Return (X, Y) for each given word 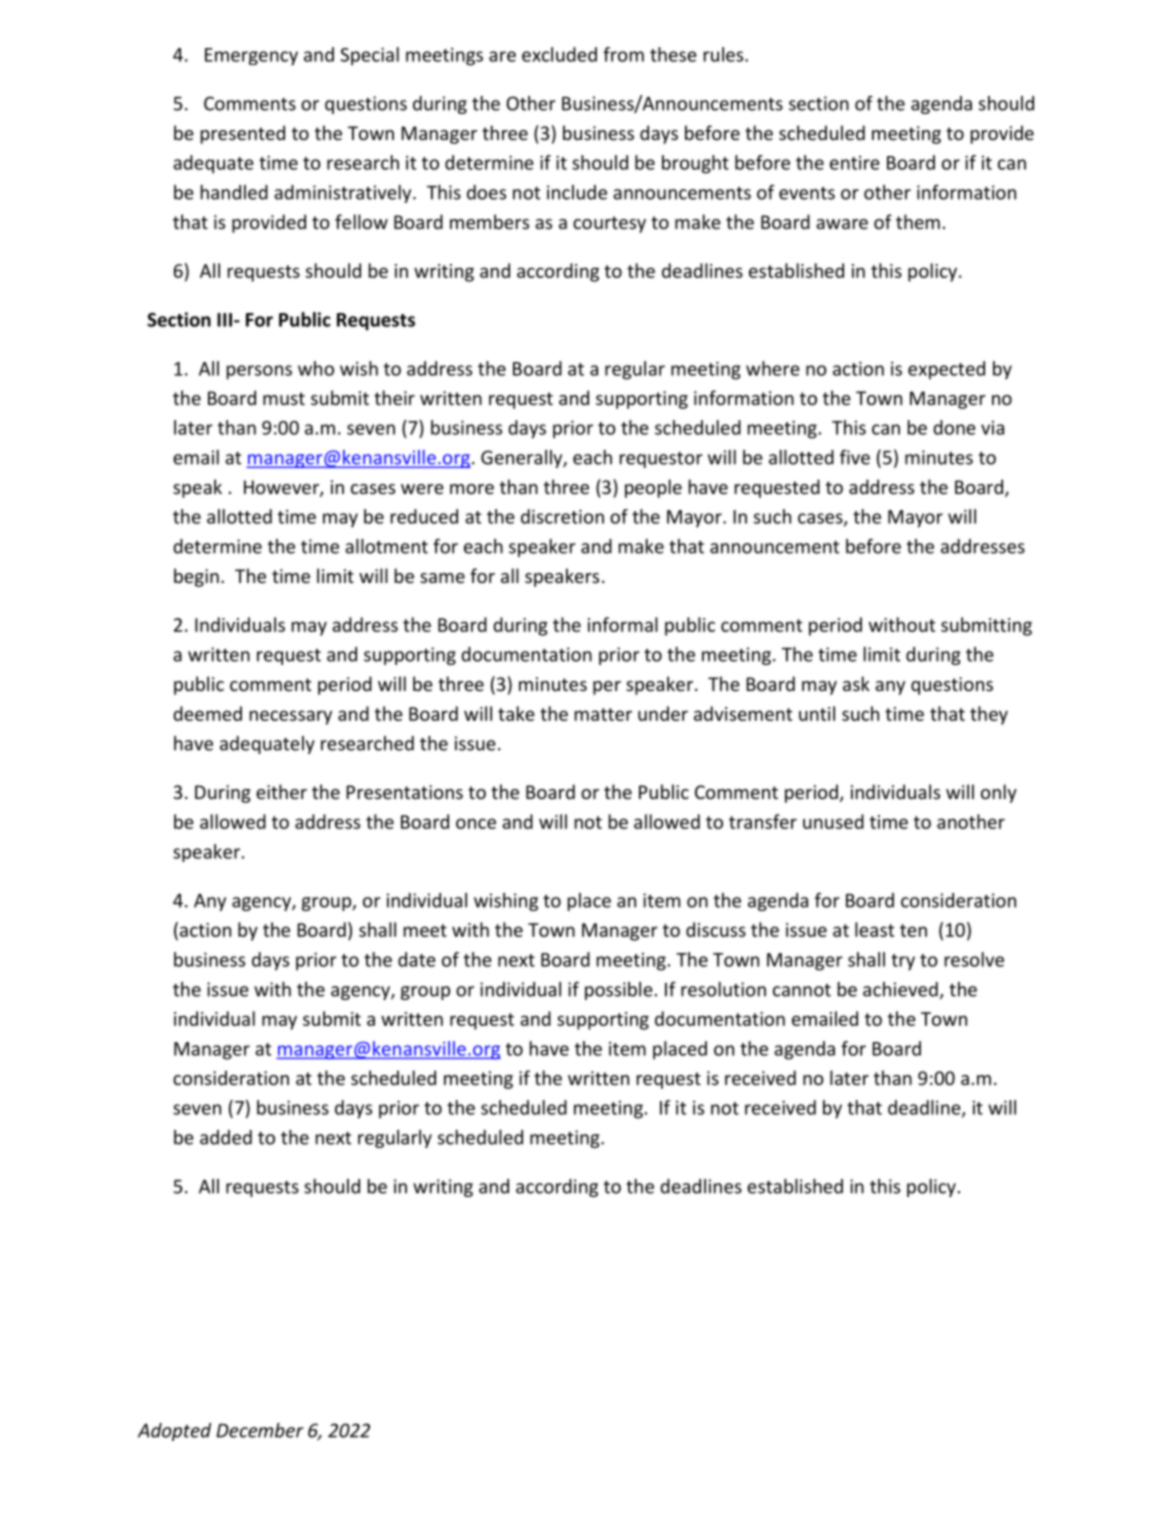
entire (855, 163)
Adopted (174, 1432)
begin (196, 577)
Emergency (251, 57)
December (259, 1430)
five (855, 457)
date (417, 959)
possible (619, 991)
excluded (559, 54)
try (903, 962)
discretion (562, 516)
